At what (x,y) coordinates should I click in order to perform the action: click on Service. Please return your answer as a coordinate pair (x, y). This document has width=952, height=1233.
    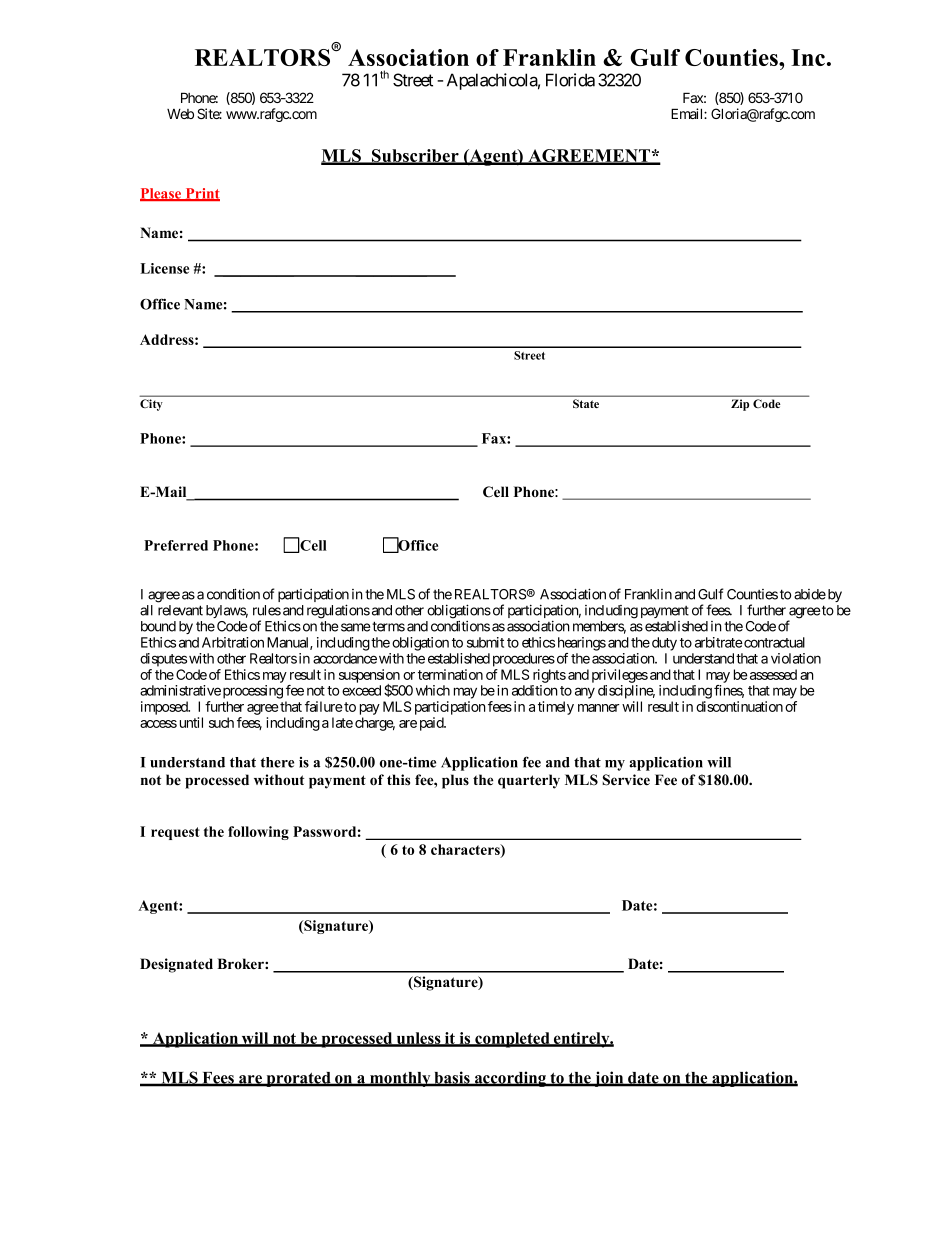
    Looking at the image, I should click on (626, 780).
